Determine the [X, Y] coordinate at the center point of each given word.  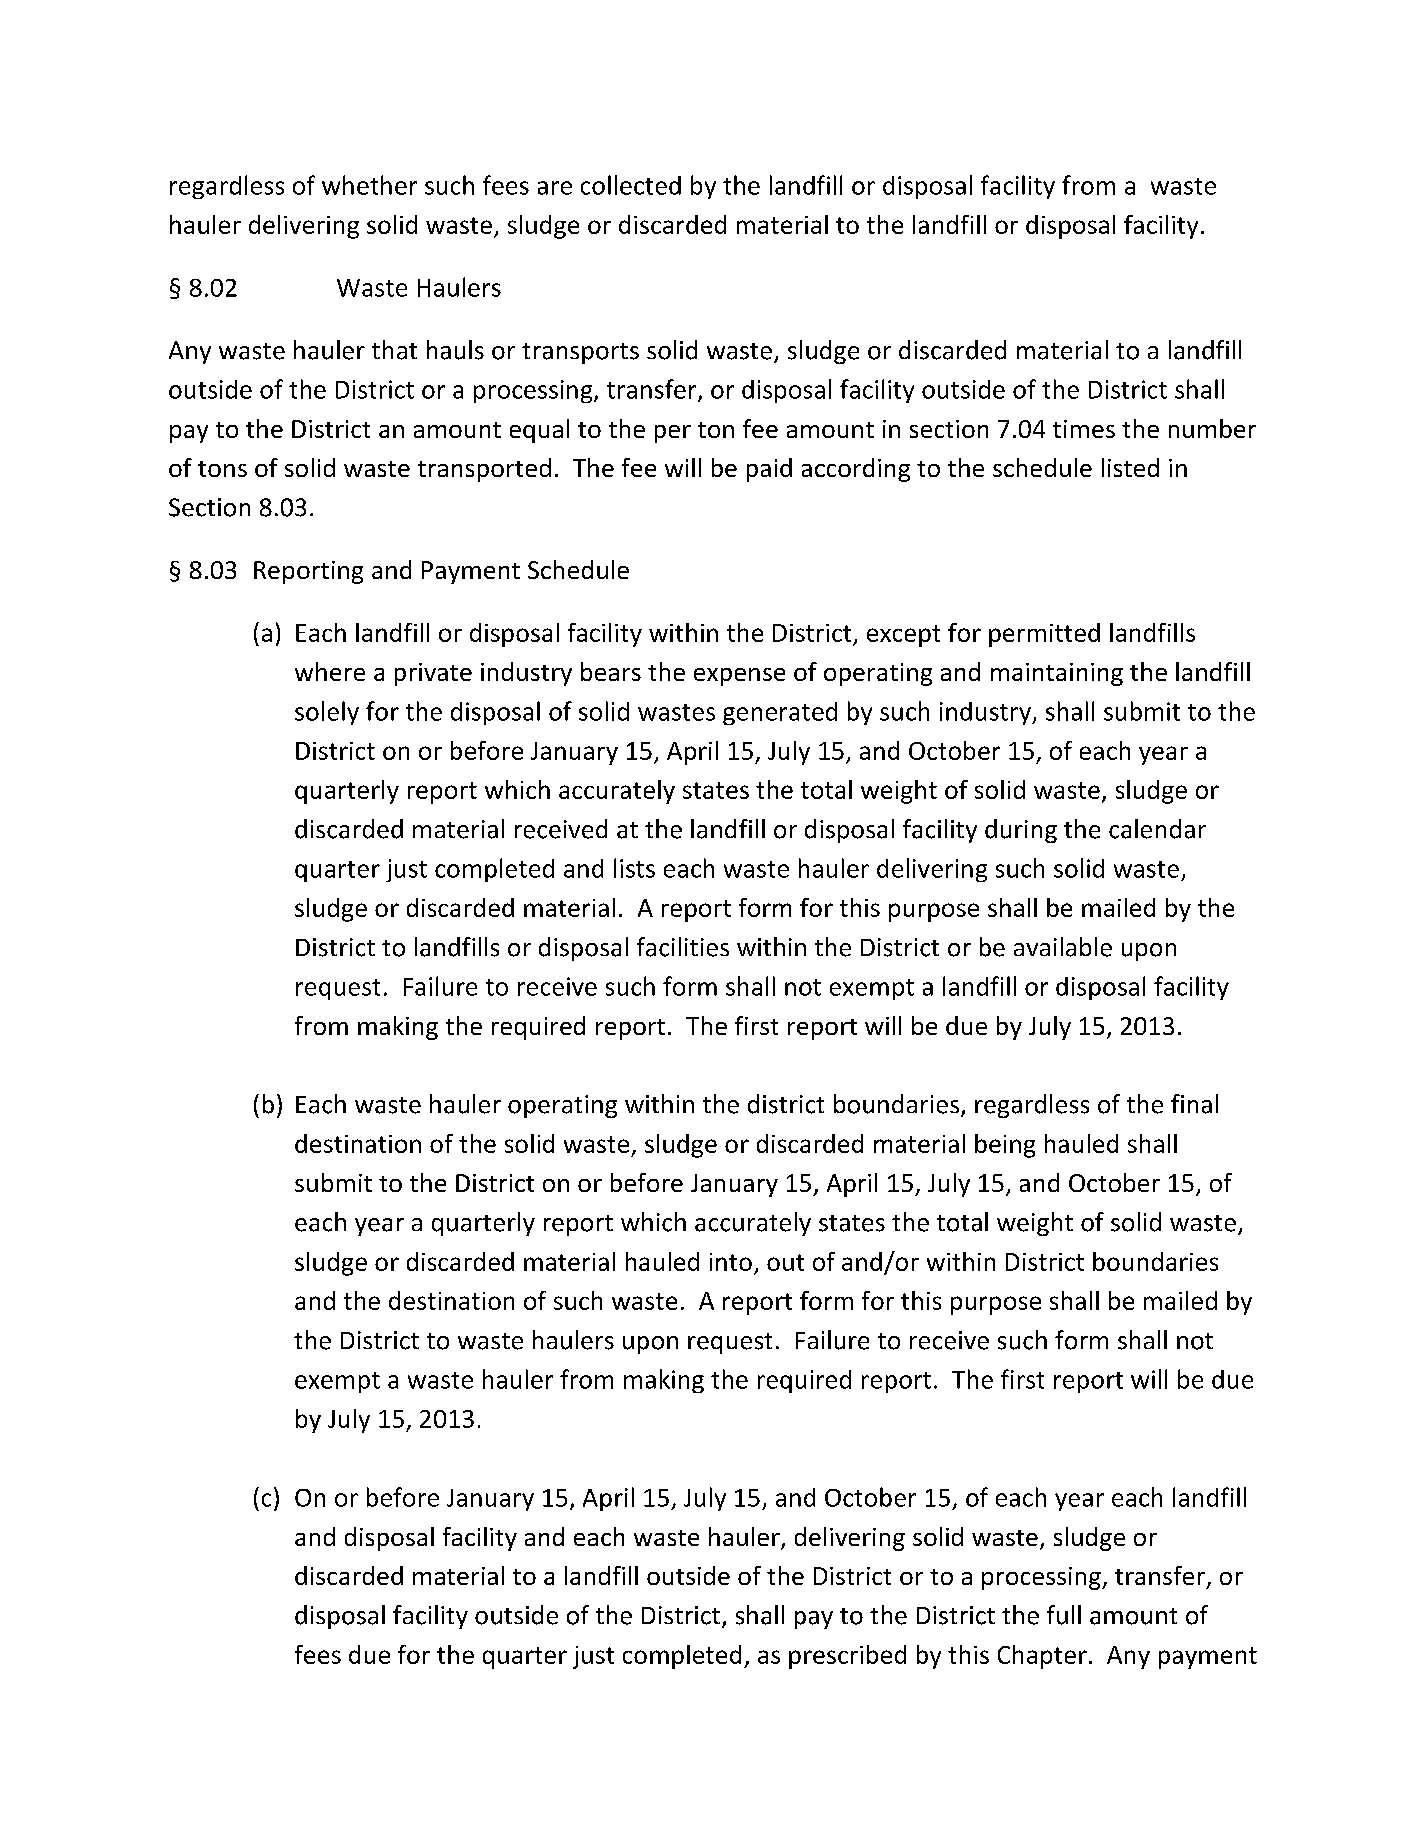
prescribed [847, 1657]
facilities [683, 947]
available [1063, 947]
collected [631, 185]
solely [327, 713]
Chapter [1042, 1657]
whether [369, 185]
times [1084, 429]
